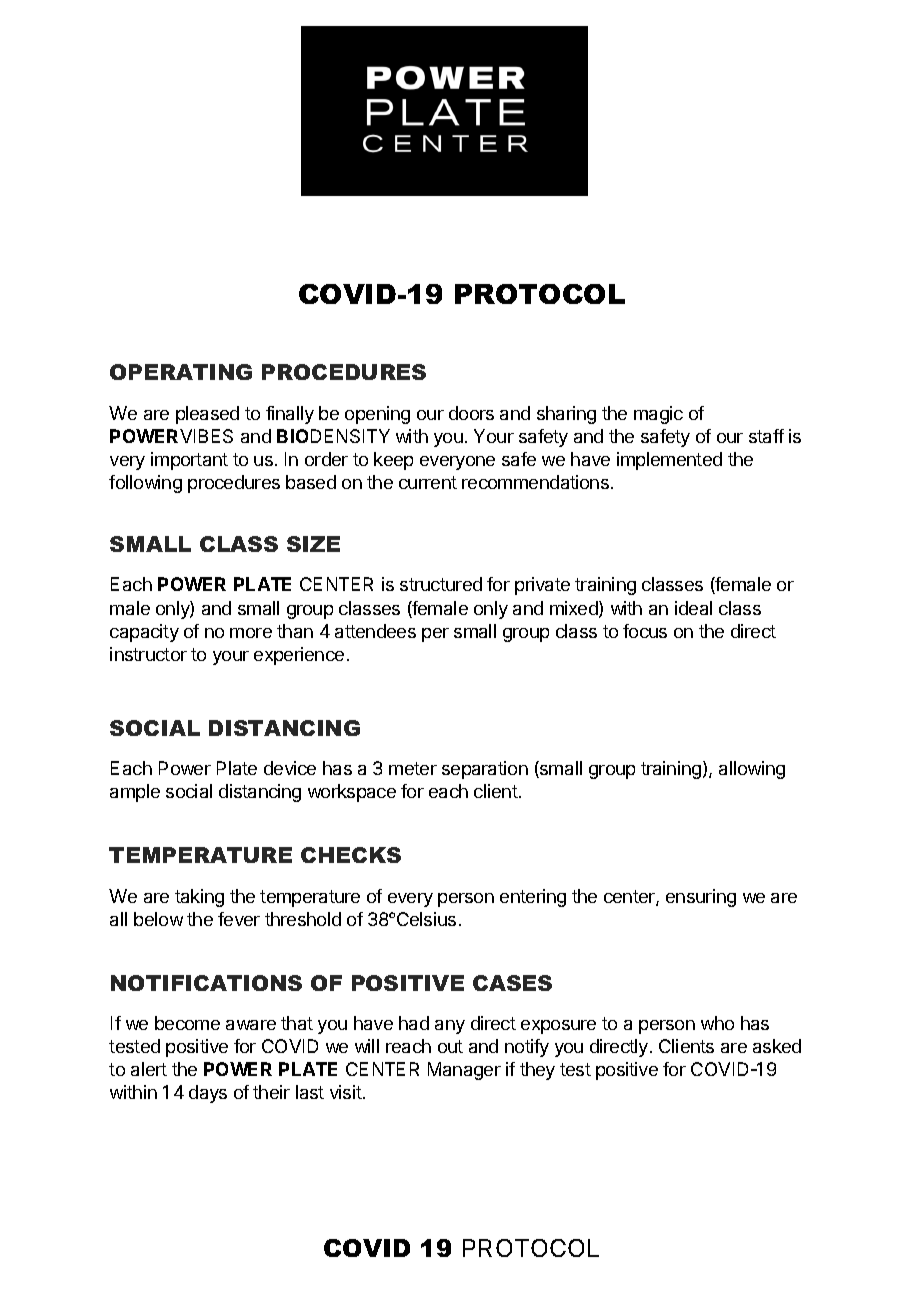 This screenshot has width=924, height=1308. What do you see at coordinates (471, 413) in the screenshot?
I see `doors` at bounding box center [471, 413].
